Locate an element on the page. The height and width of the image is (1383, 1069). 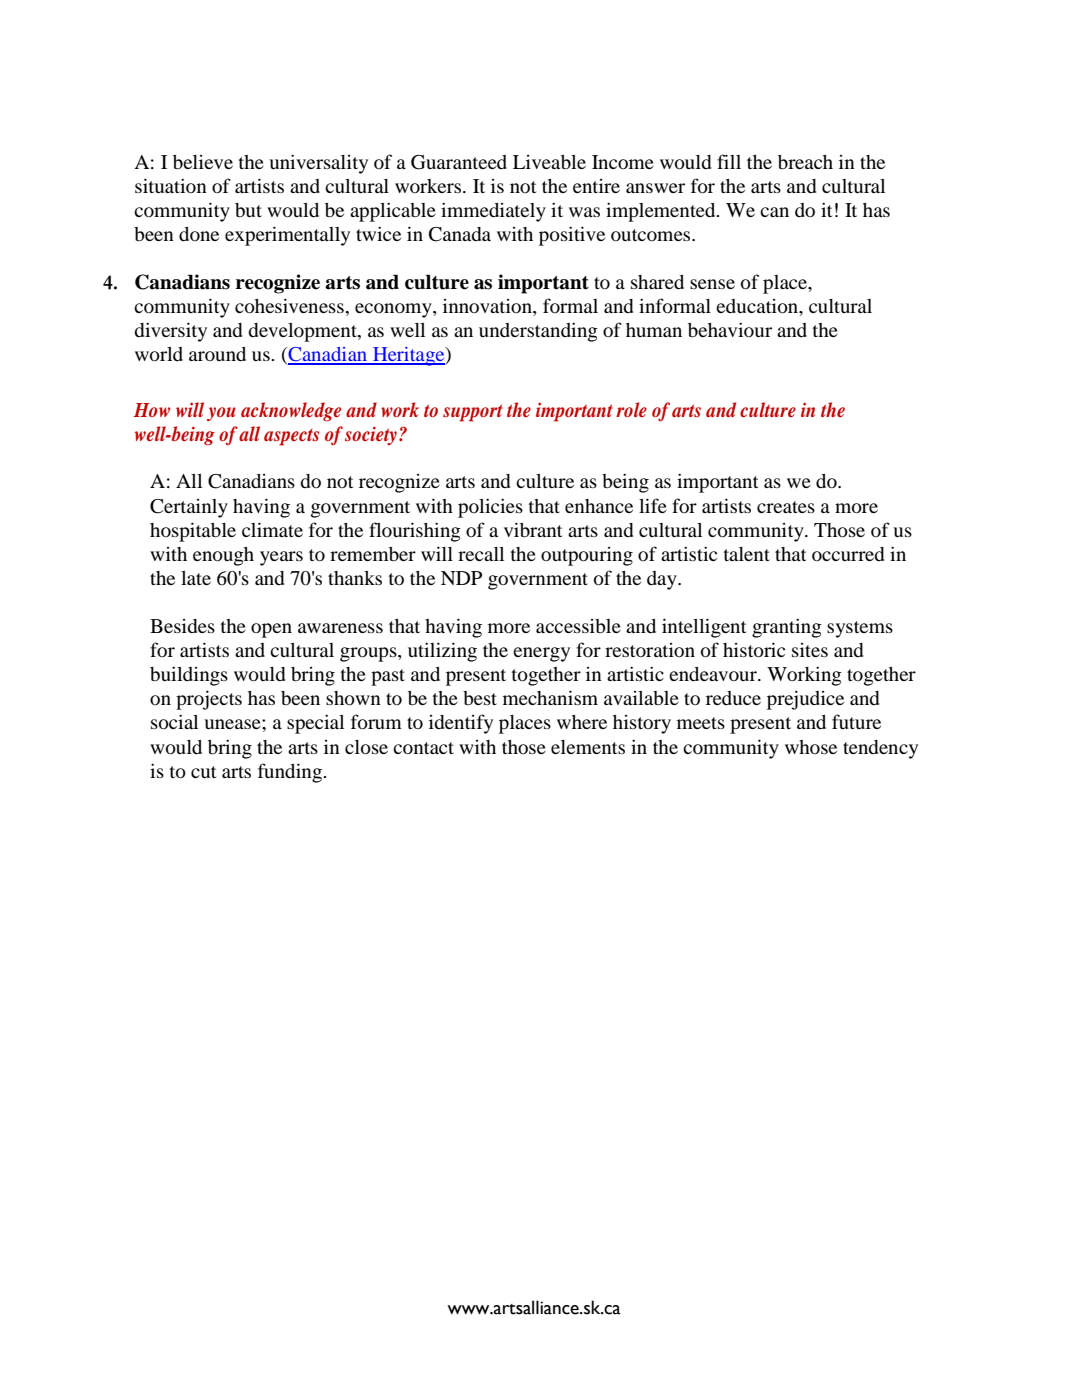
breach is located at coordinates (805, 162).
